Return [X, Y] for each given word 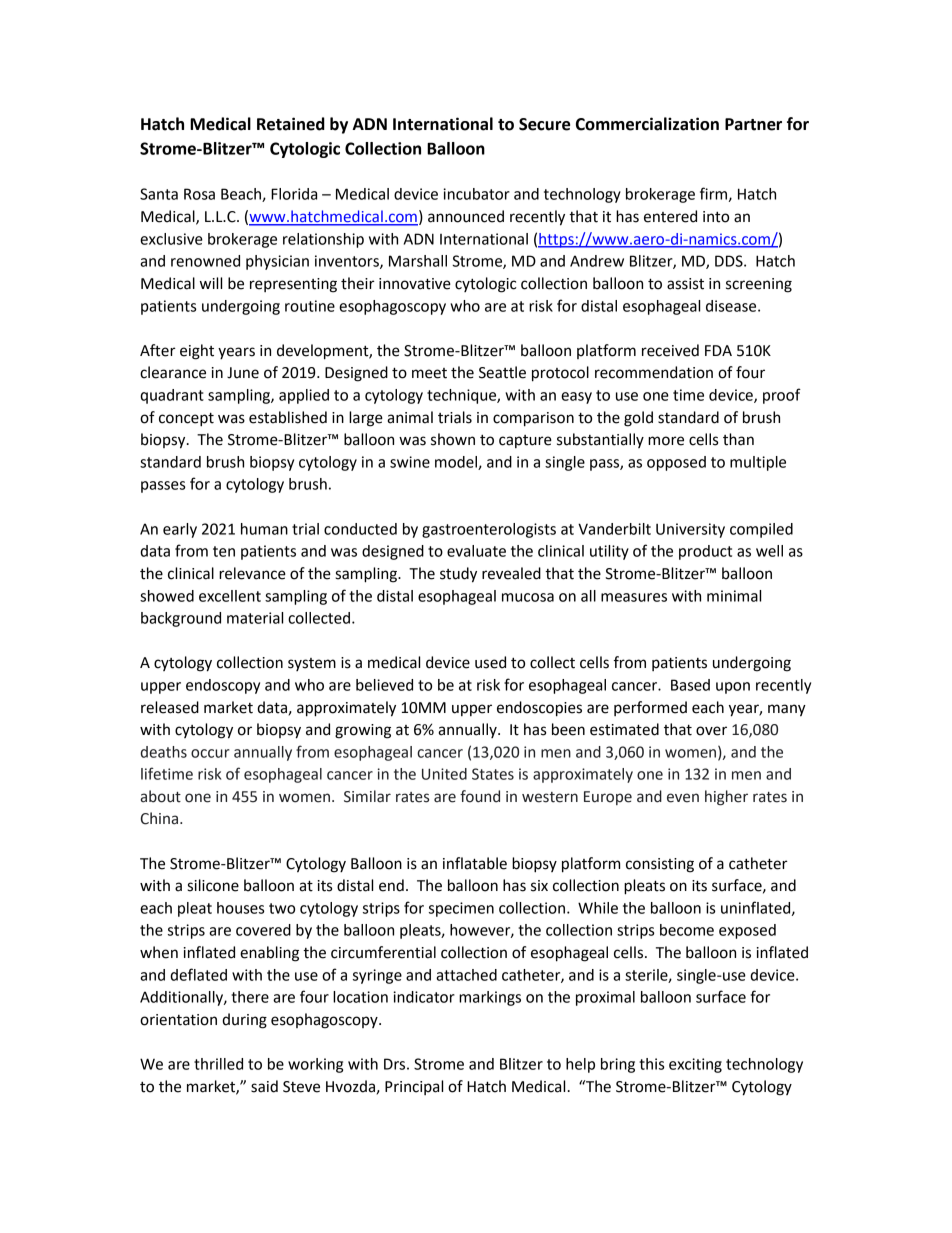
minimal [734, 596]
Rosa [199, 194]
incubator [476, 194]
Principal [414, 1087]
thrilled [218, 1064]
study [458, 575]
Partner [753, 124]
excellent [230, 596]
